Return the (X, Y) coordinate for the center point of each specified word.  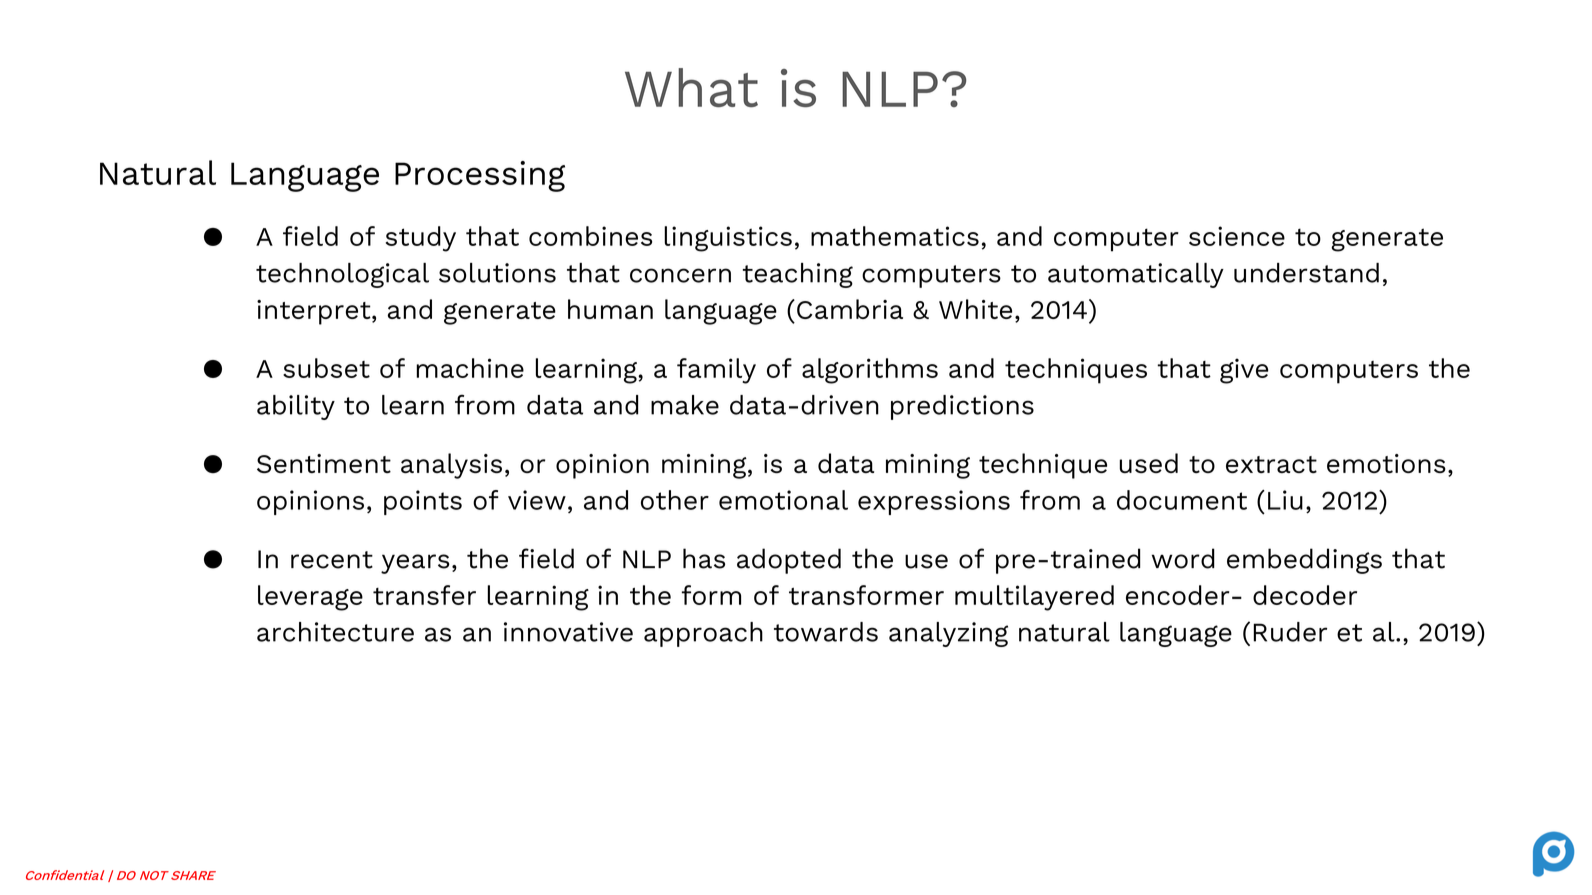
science (1237, 236)
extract (1271, 464)
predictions (962, 407)
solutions (497, 273)
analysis (451, 466)
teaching (798, 275)
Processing (480, 176)
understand (1306, 273)
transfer (424, 595)
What (691, 87)
